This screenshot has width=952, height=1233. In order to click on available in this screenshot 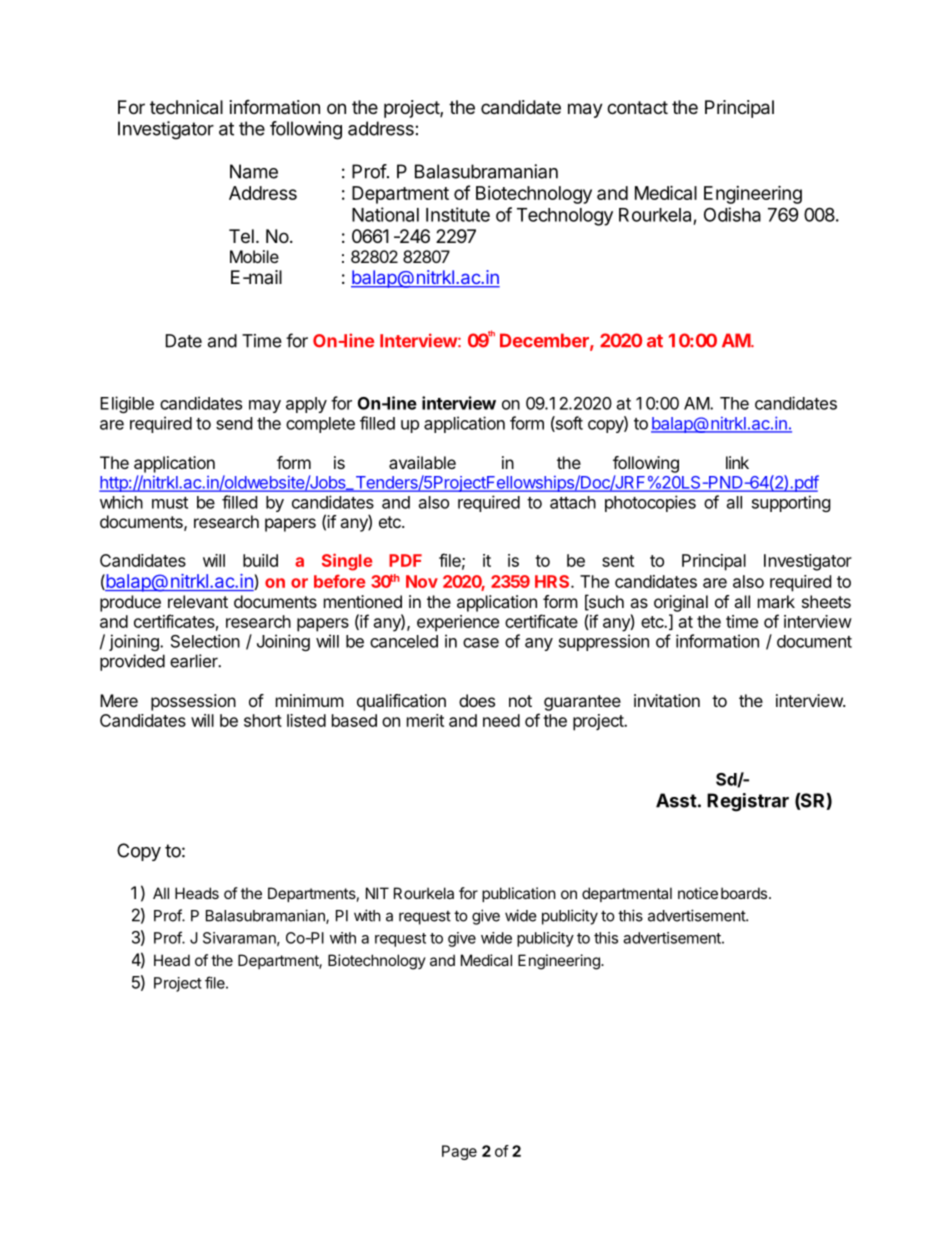, I will do `click(422, 462)`.
